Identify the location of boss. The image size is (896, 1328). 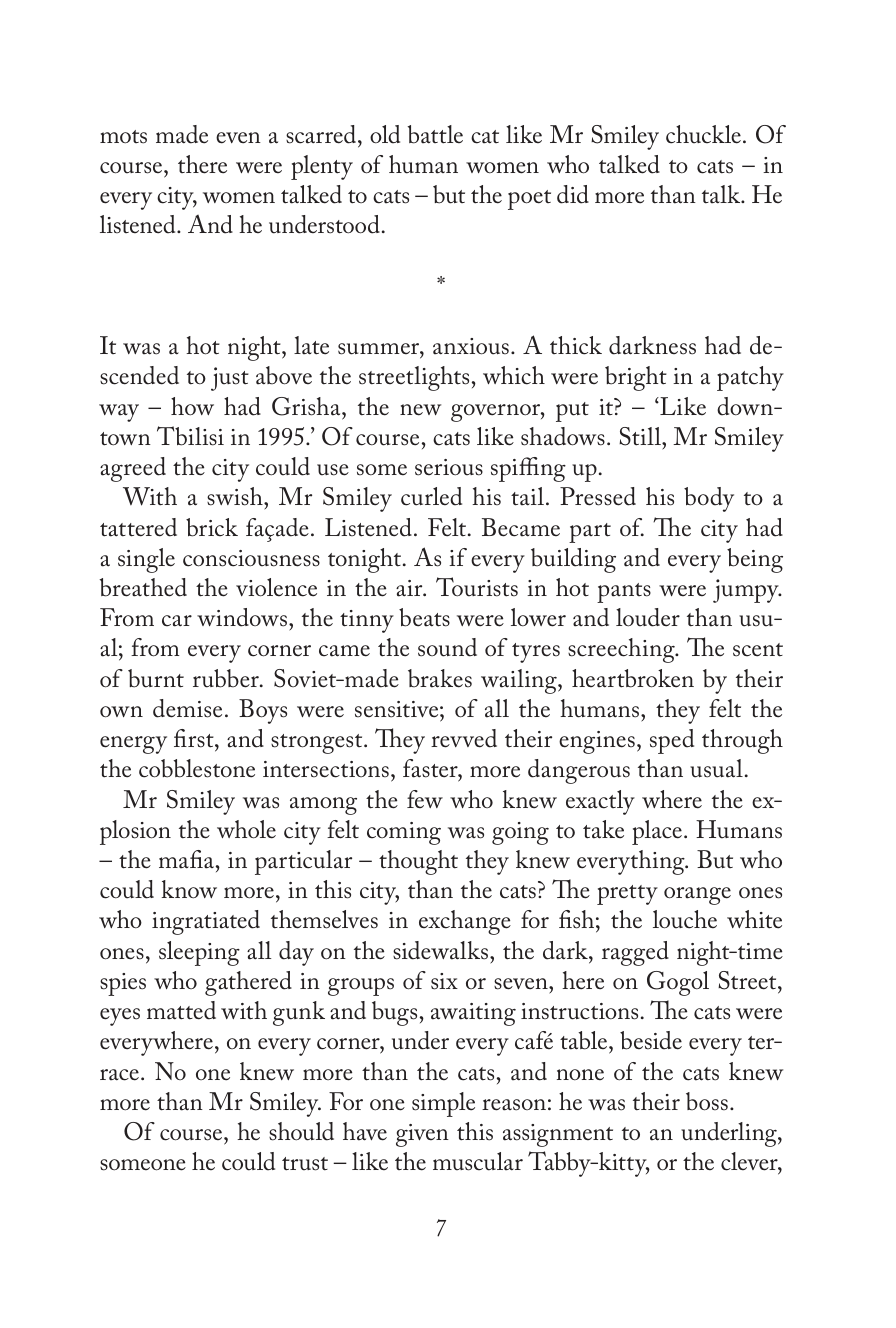
(707, 1101).
